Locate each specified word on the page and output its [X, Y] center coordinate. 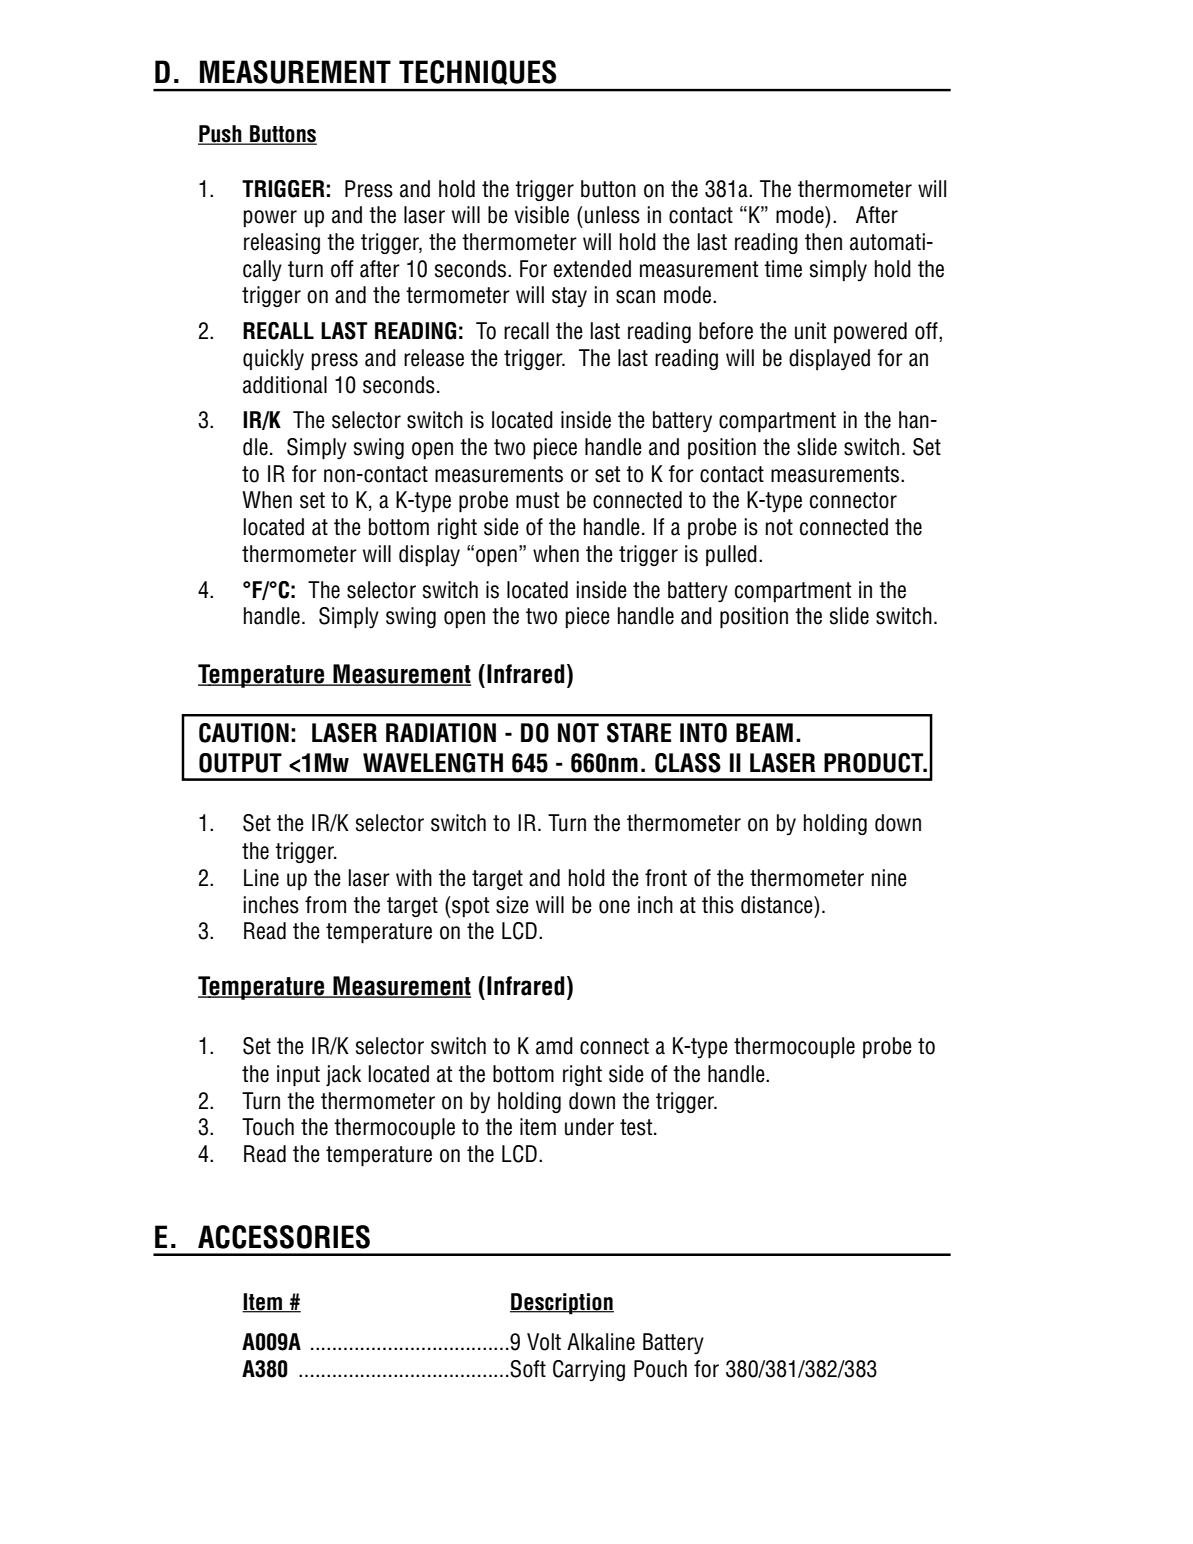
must [537, 500]
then [823, 242]
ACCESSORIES [284, 1237]
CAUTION [244, 733]
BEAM [764, 732]
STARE [639, 733]
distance [778, 905]
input [298, 1076]
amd [554, 1046]
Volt [544, 1342]
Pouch [660, 1369]
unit [810, 331]
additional [285, 385]
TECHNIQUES [477, 72]
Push [221, 135]
